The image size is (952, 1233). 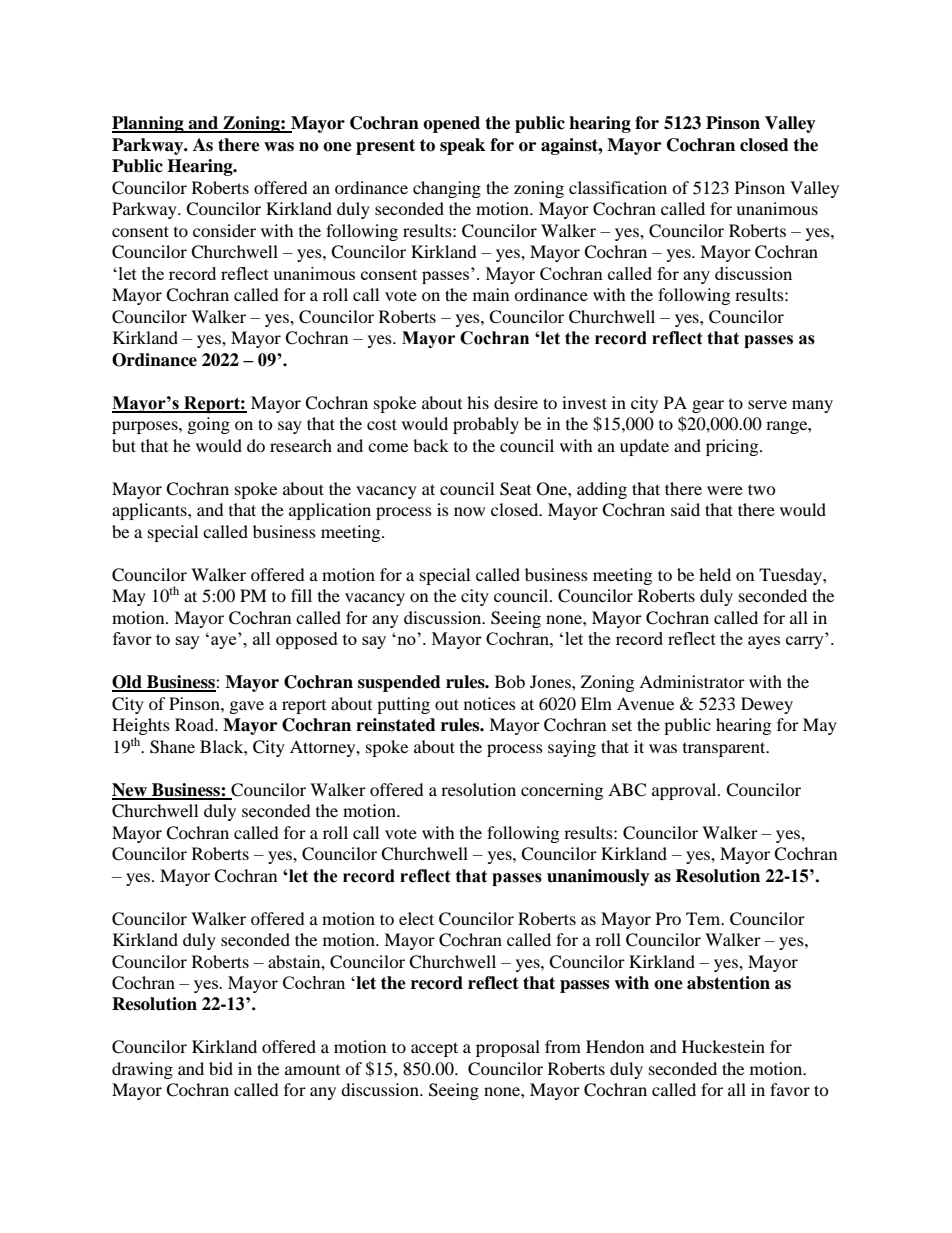 I want to click on speak, so click(x=462, y=146).
